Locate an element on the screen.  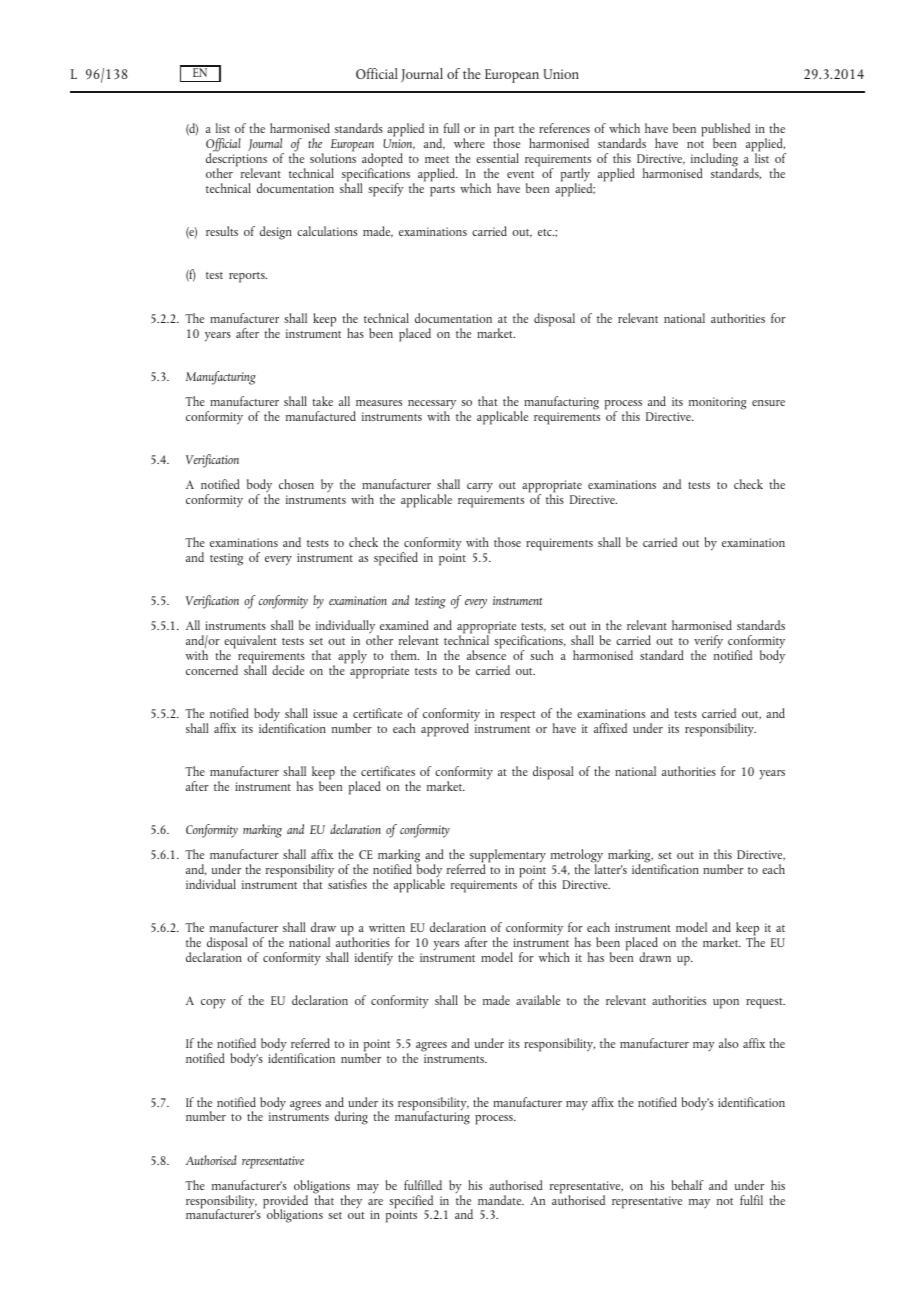
supplementary is located at coordinates (508, 857).
